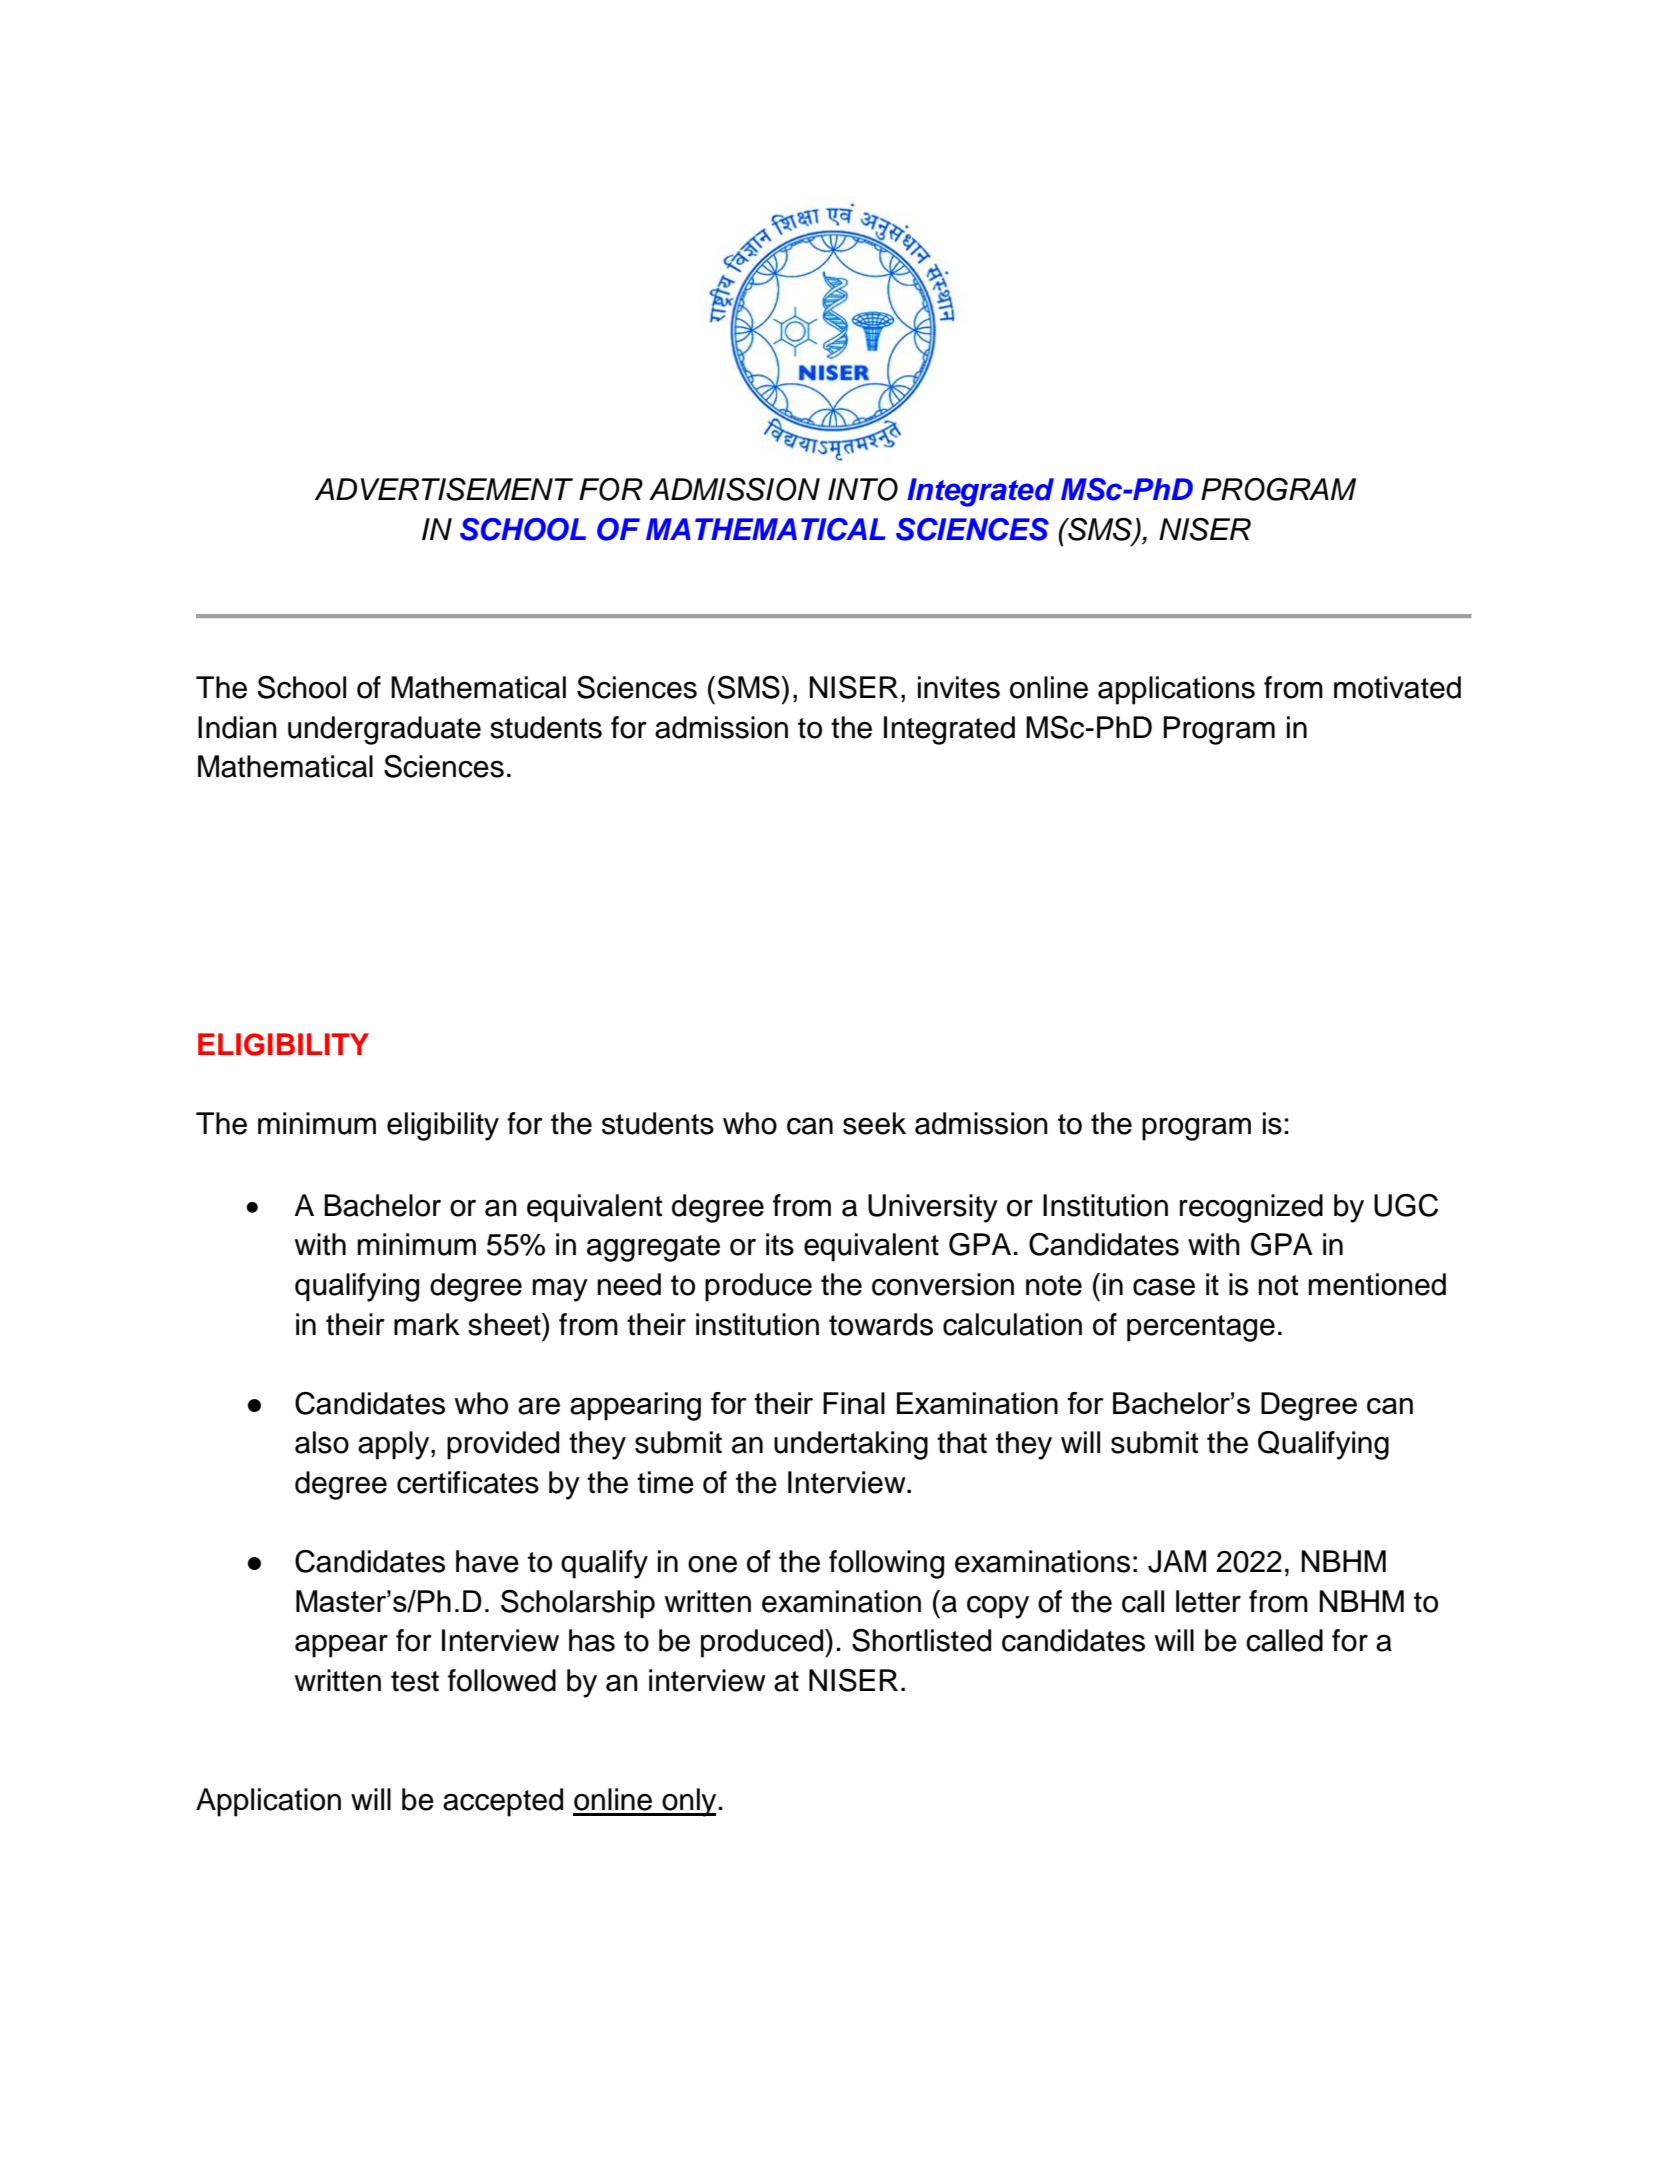  I want to click on JAM, so click(1177, 1561).
